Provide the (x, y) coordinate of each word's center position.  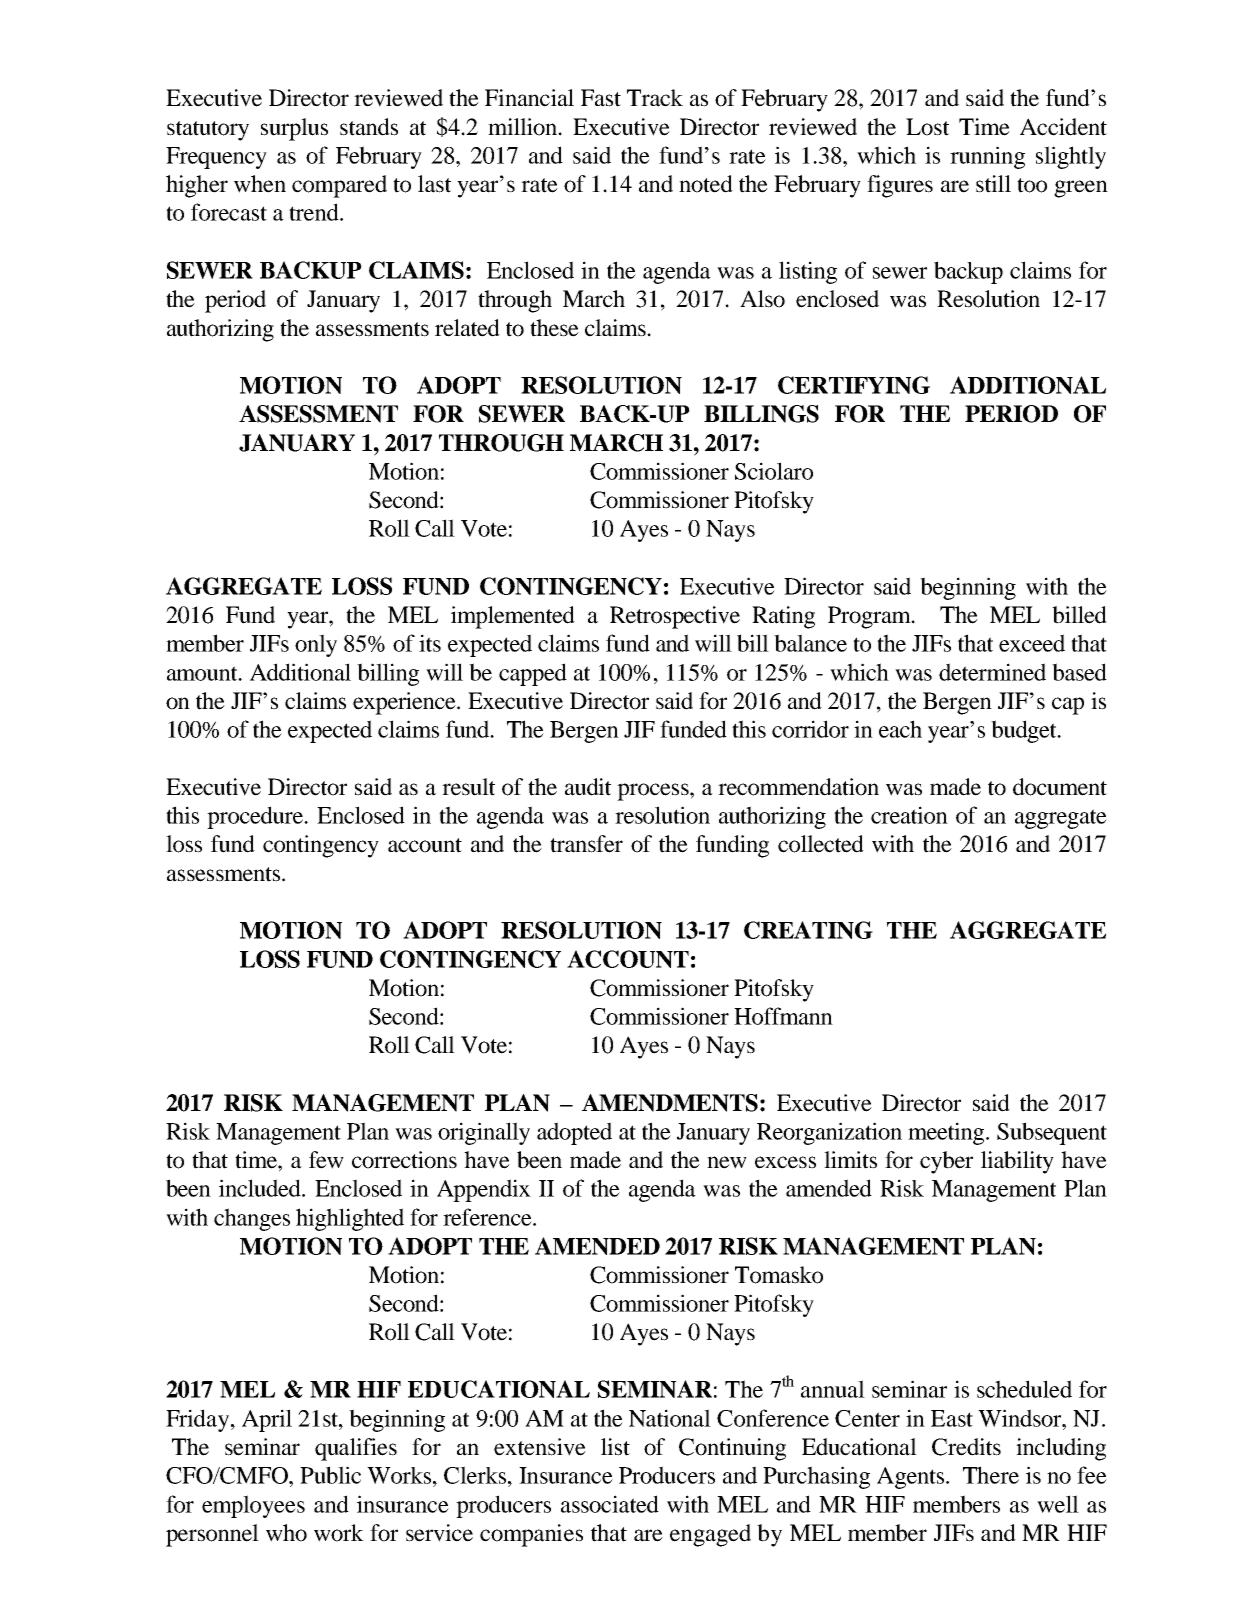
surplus (294, 129)
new (727, 1162)
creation (909, 815)
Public (330, 1475)
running (987, 157)
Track (655, 98)
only (316, 645)
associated (610, 1504)
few (326, 1160)
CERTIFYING (854, 385)
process (654, 792)
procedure (256, 817)
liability (1017, 1162)
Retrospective (675, 617)
